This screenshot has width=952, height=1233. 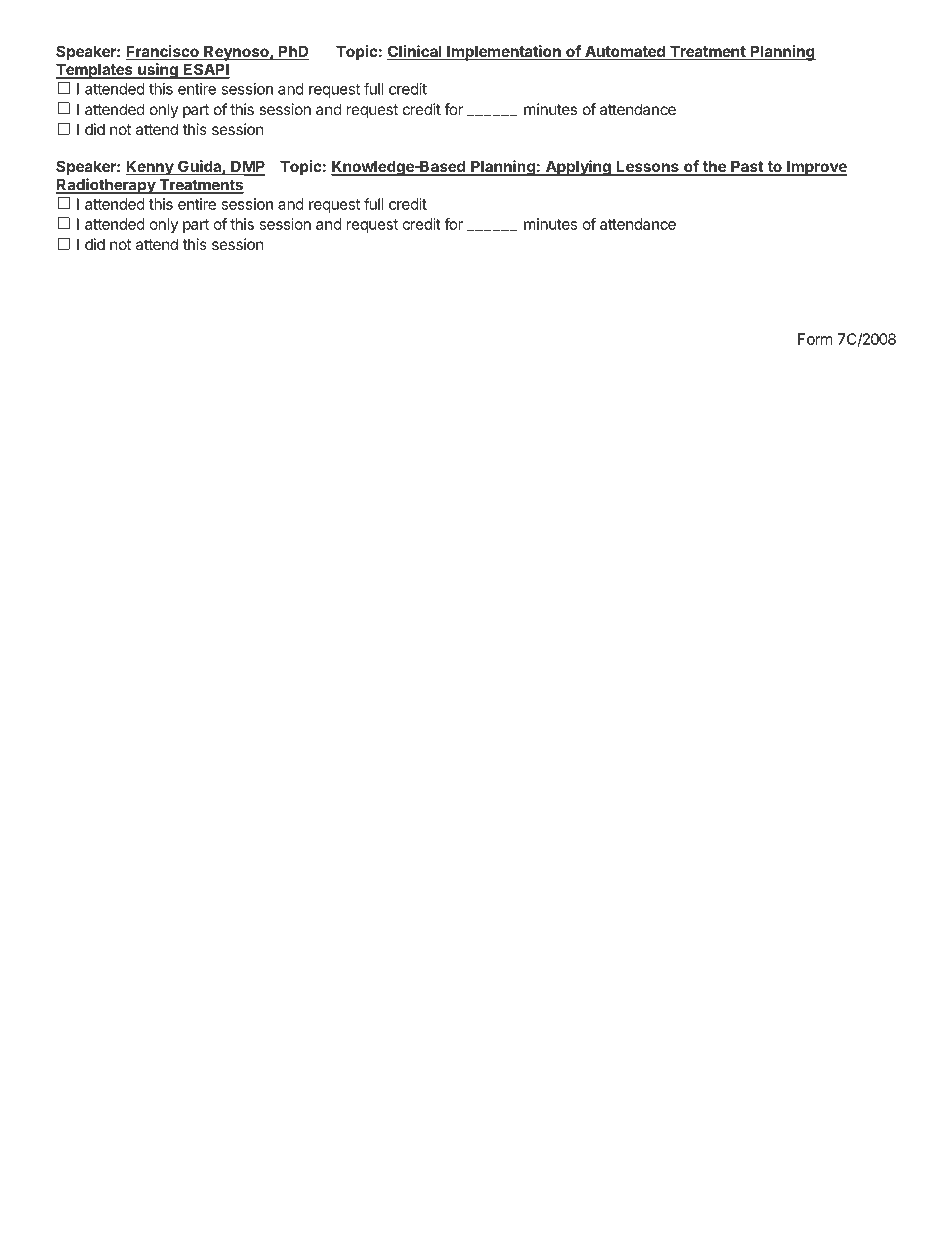 What do you see at coordinates (415, 52) in the screenshot?
I see `Clinical` at bounding box center [415, 52].
